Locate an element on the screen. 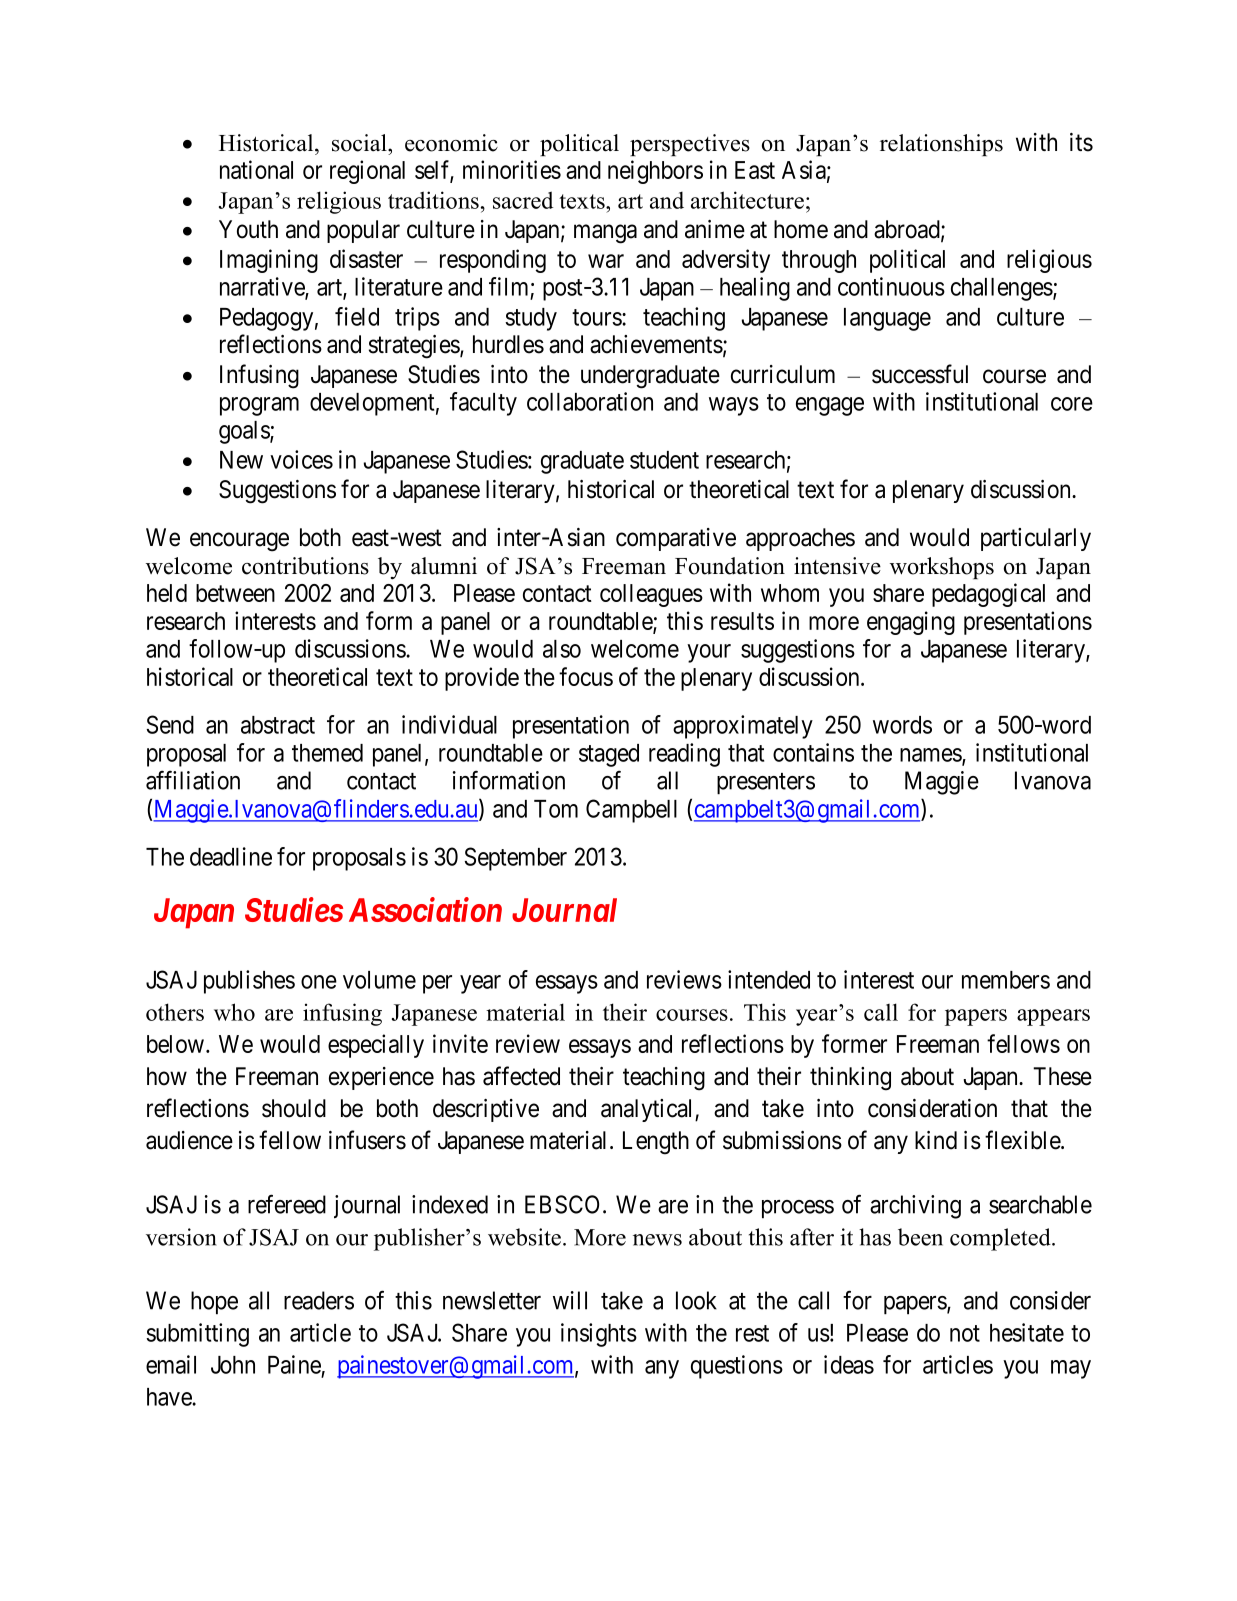 The image size is (1237, 1601). not is located at coordinates (965, 1333).
